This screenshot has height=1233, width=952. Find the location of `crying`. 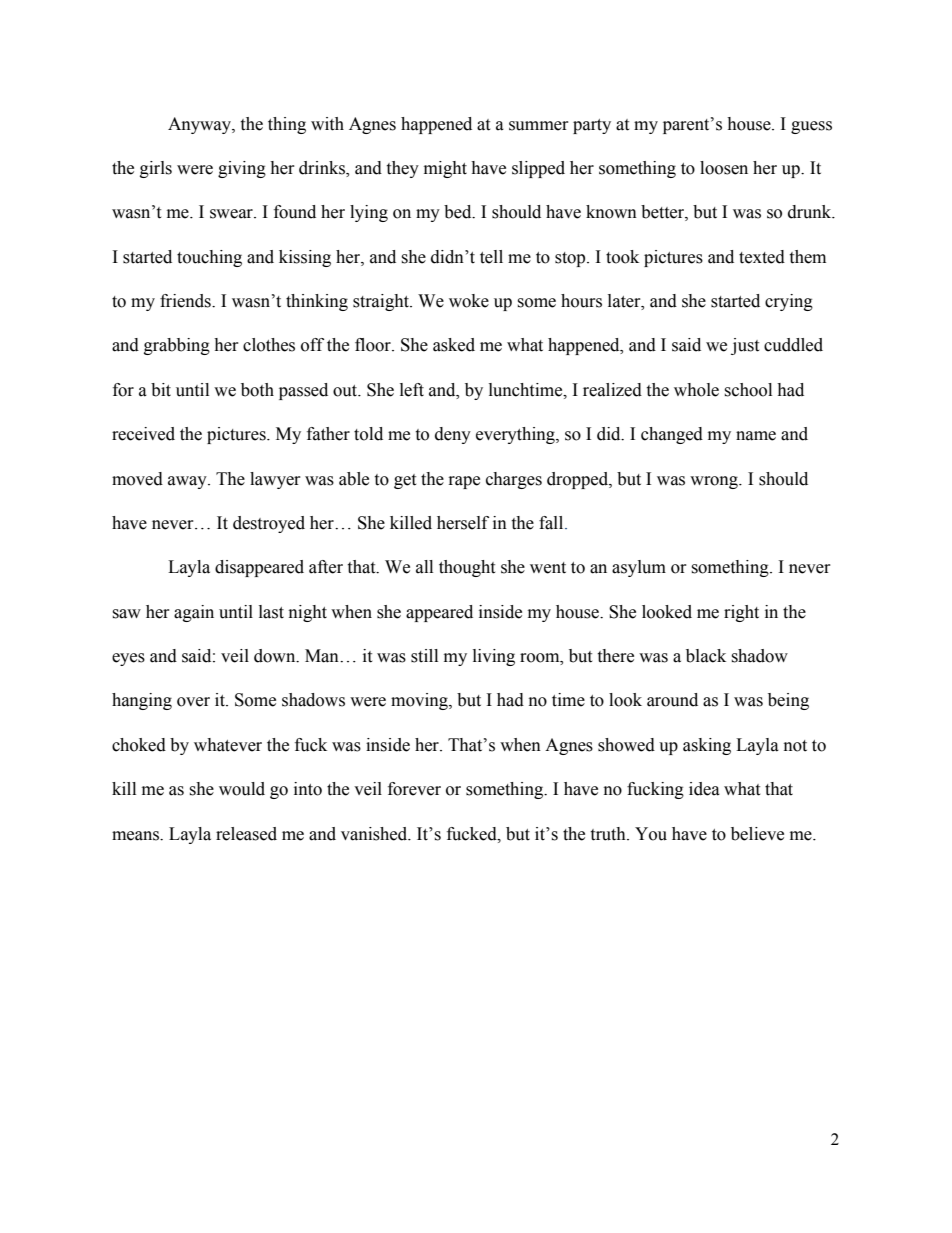

crying is located at coordinates (789, 302).
